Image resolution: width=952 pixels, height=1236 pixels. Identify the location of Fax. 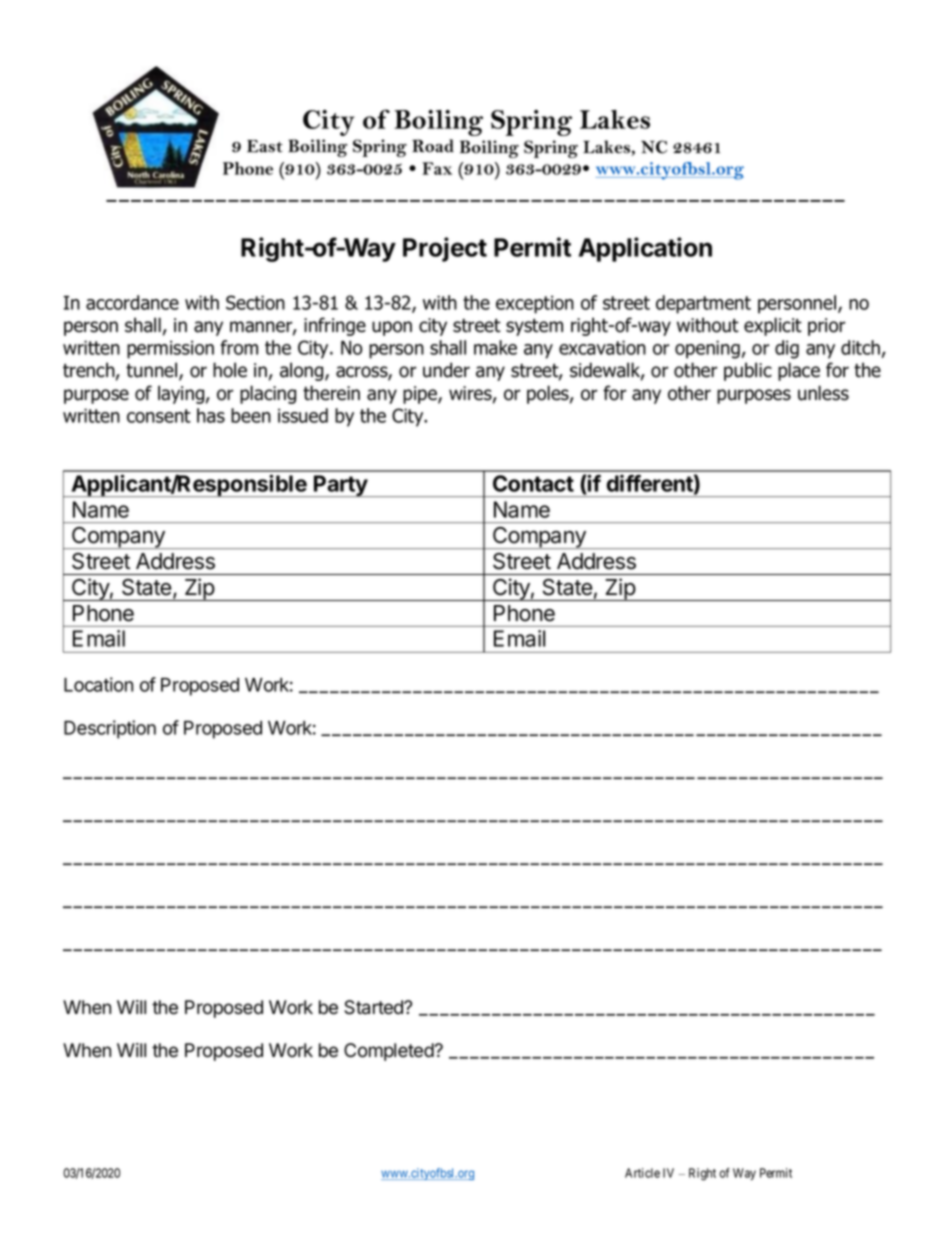
(437, 168).
